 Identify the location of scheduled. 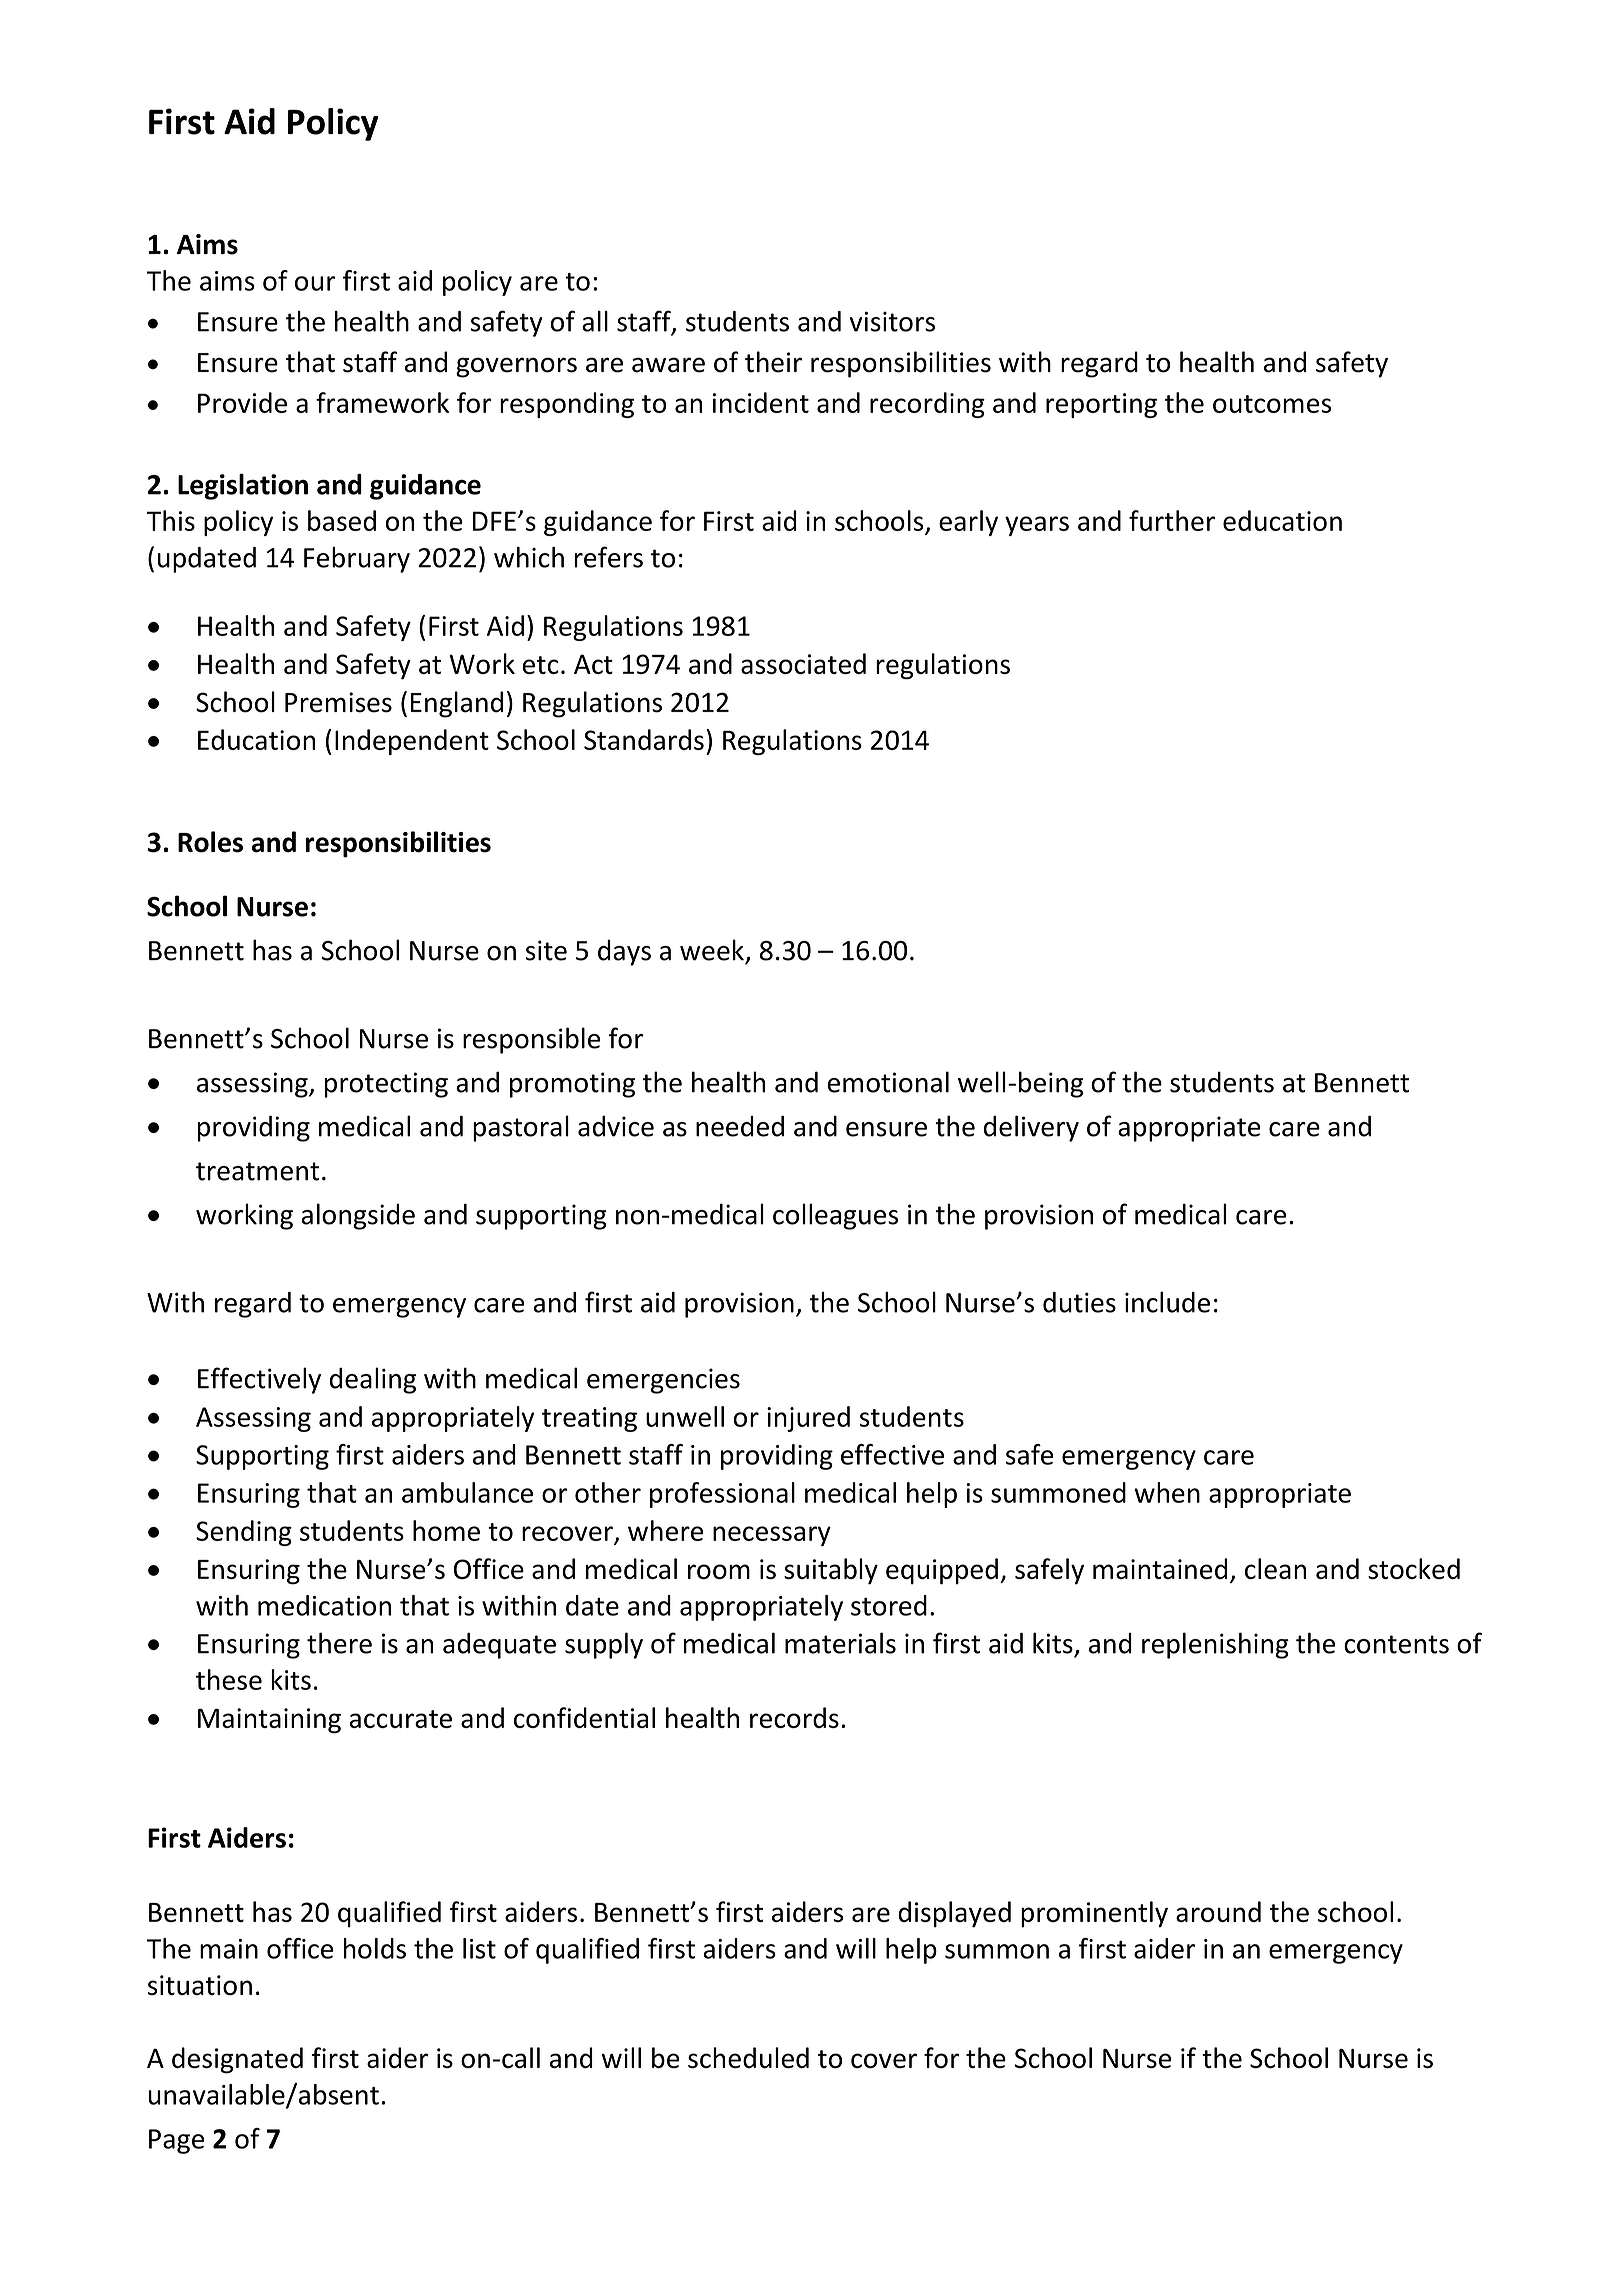
(748, 2057).
